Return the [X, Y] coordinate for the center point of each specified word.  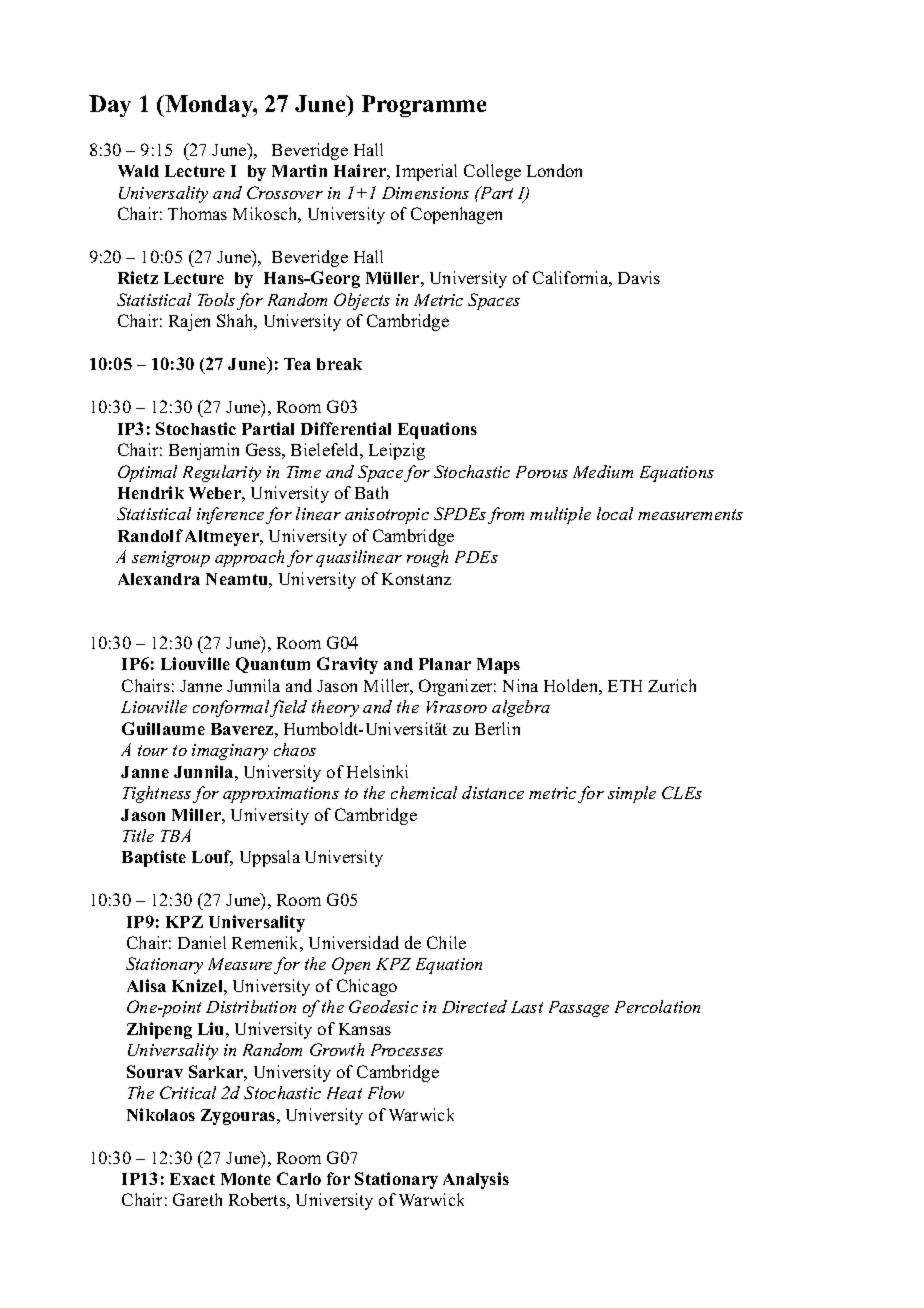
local [615, 513]
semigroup [171, 559]
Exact [192, 1179]
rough [427, 558]
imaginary [230, 752]
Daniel [202, 942]
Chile [446, 942]
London [554, 170]
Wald [138, 171]
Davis [639, 277]
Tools [216, 299]
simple [632, 794]
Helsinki [377, 771]
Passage [579, 1009]
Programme [424, 106]
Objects [362, 301]
